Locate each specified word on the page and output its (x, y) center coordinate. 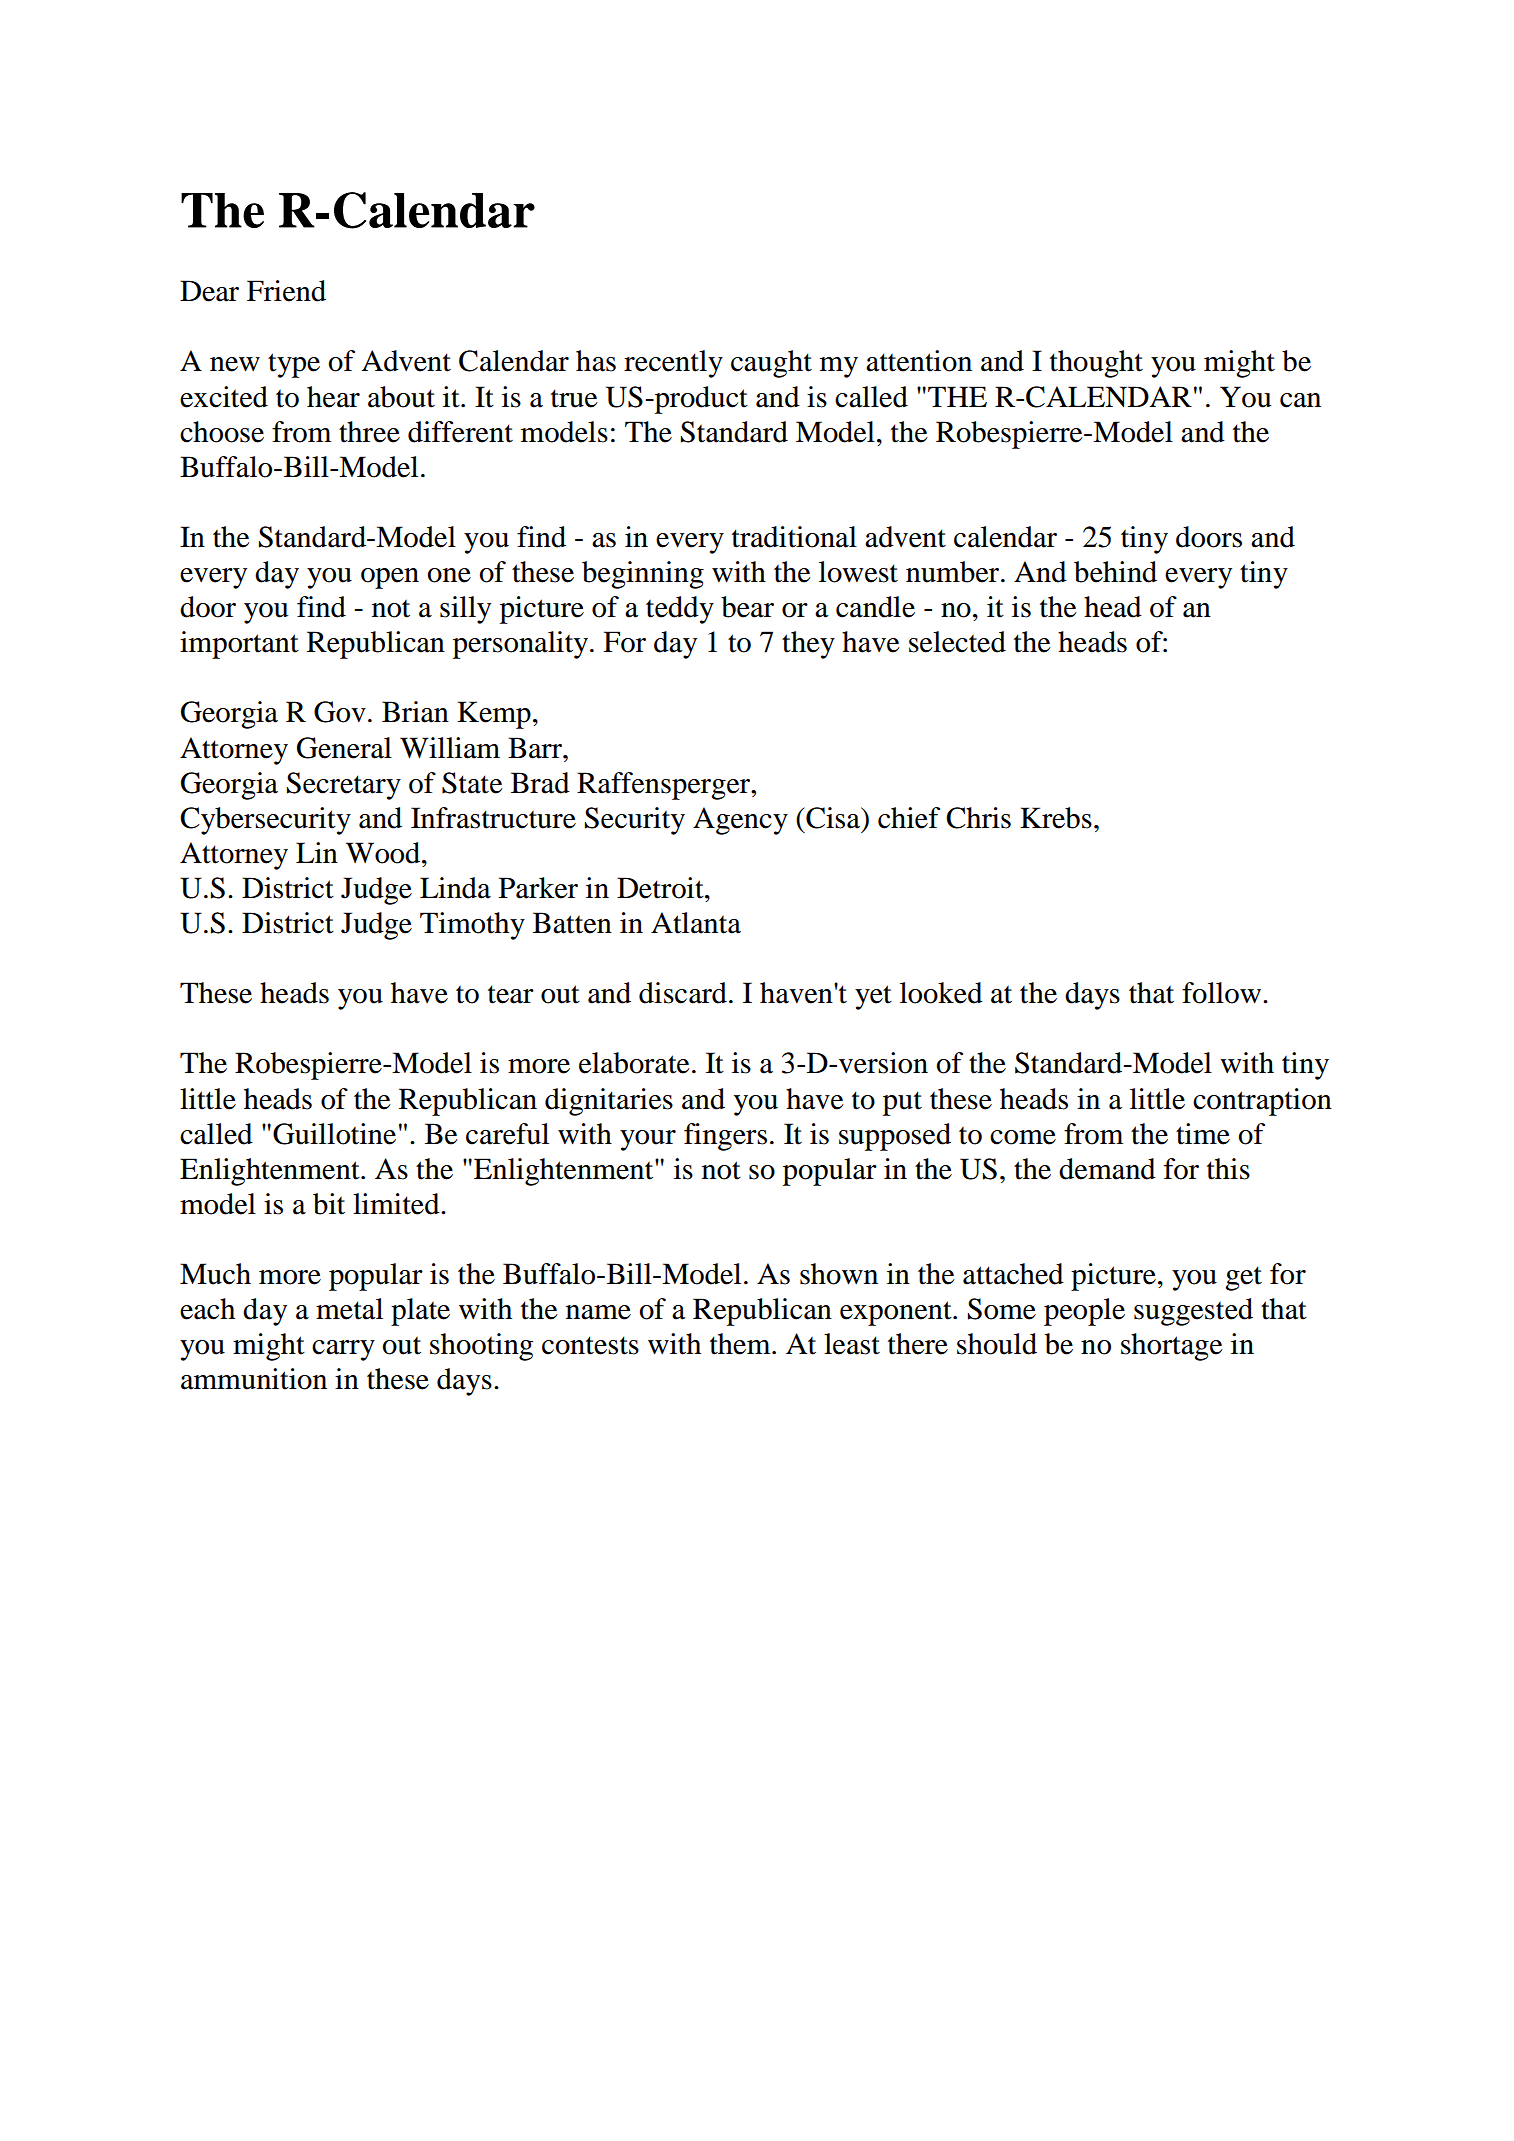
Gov (340, 712)
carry (343, 1350)
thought (1096, 364)
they (808, 645)
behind (1115, 572)
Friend (286, 291)
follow (1221, 993)
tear (511, 994)
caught (771, 364)
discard (683, 993)
